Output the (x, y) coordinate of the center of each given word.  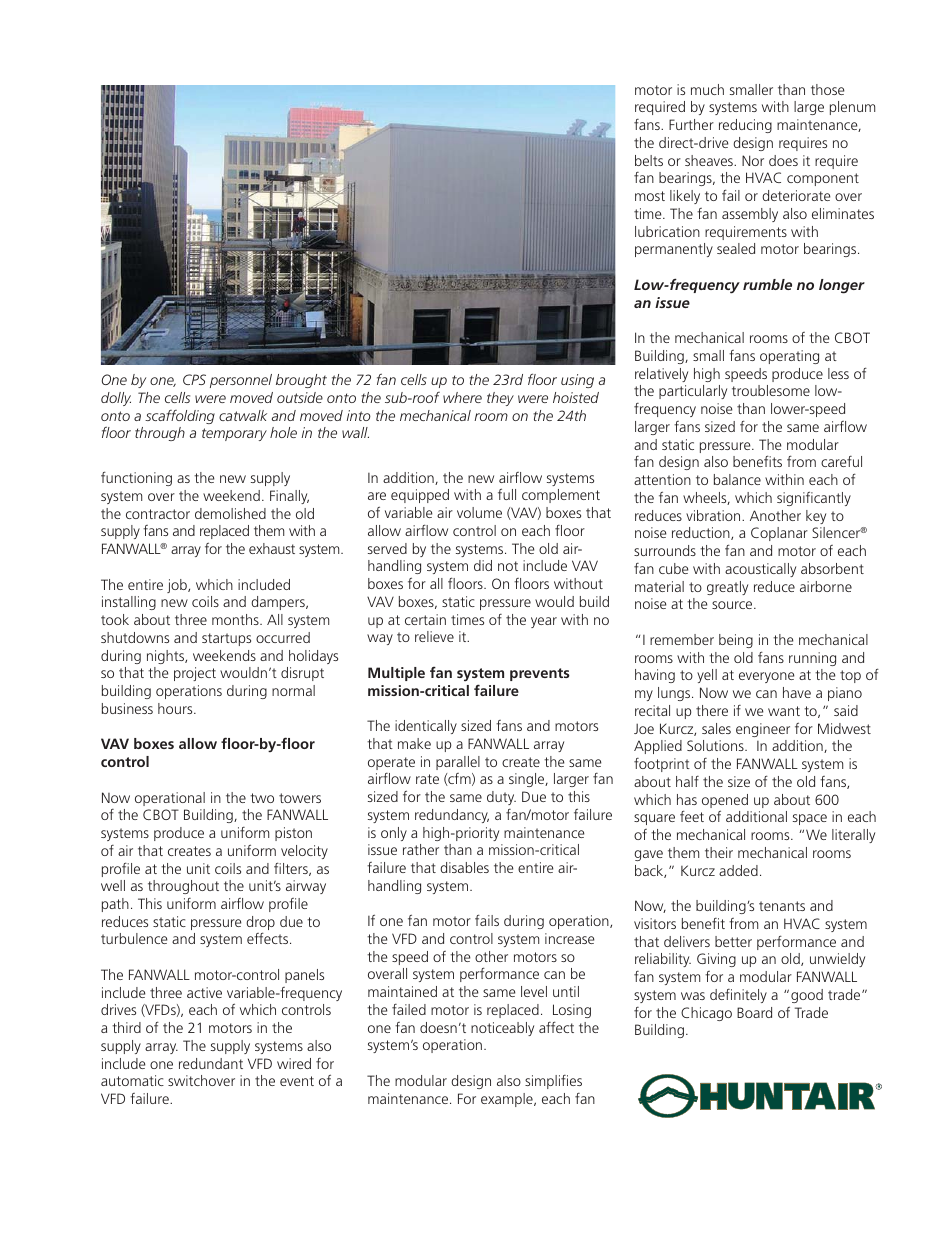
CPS (194, 379)
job (178, 586)
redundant (211, 1063)
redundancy (452, 816)
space (810, 819)
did (483, 565)
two (262, 798)
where (462, 397)
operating (789, 357)
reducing (745, 126)
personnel (241, 381)
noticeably (502, 1029)
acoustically (760, 570)
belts (649, 160)
